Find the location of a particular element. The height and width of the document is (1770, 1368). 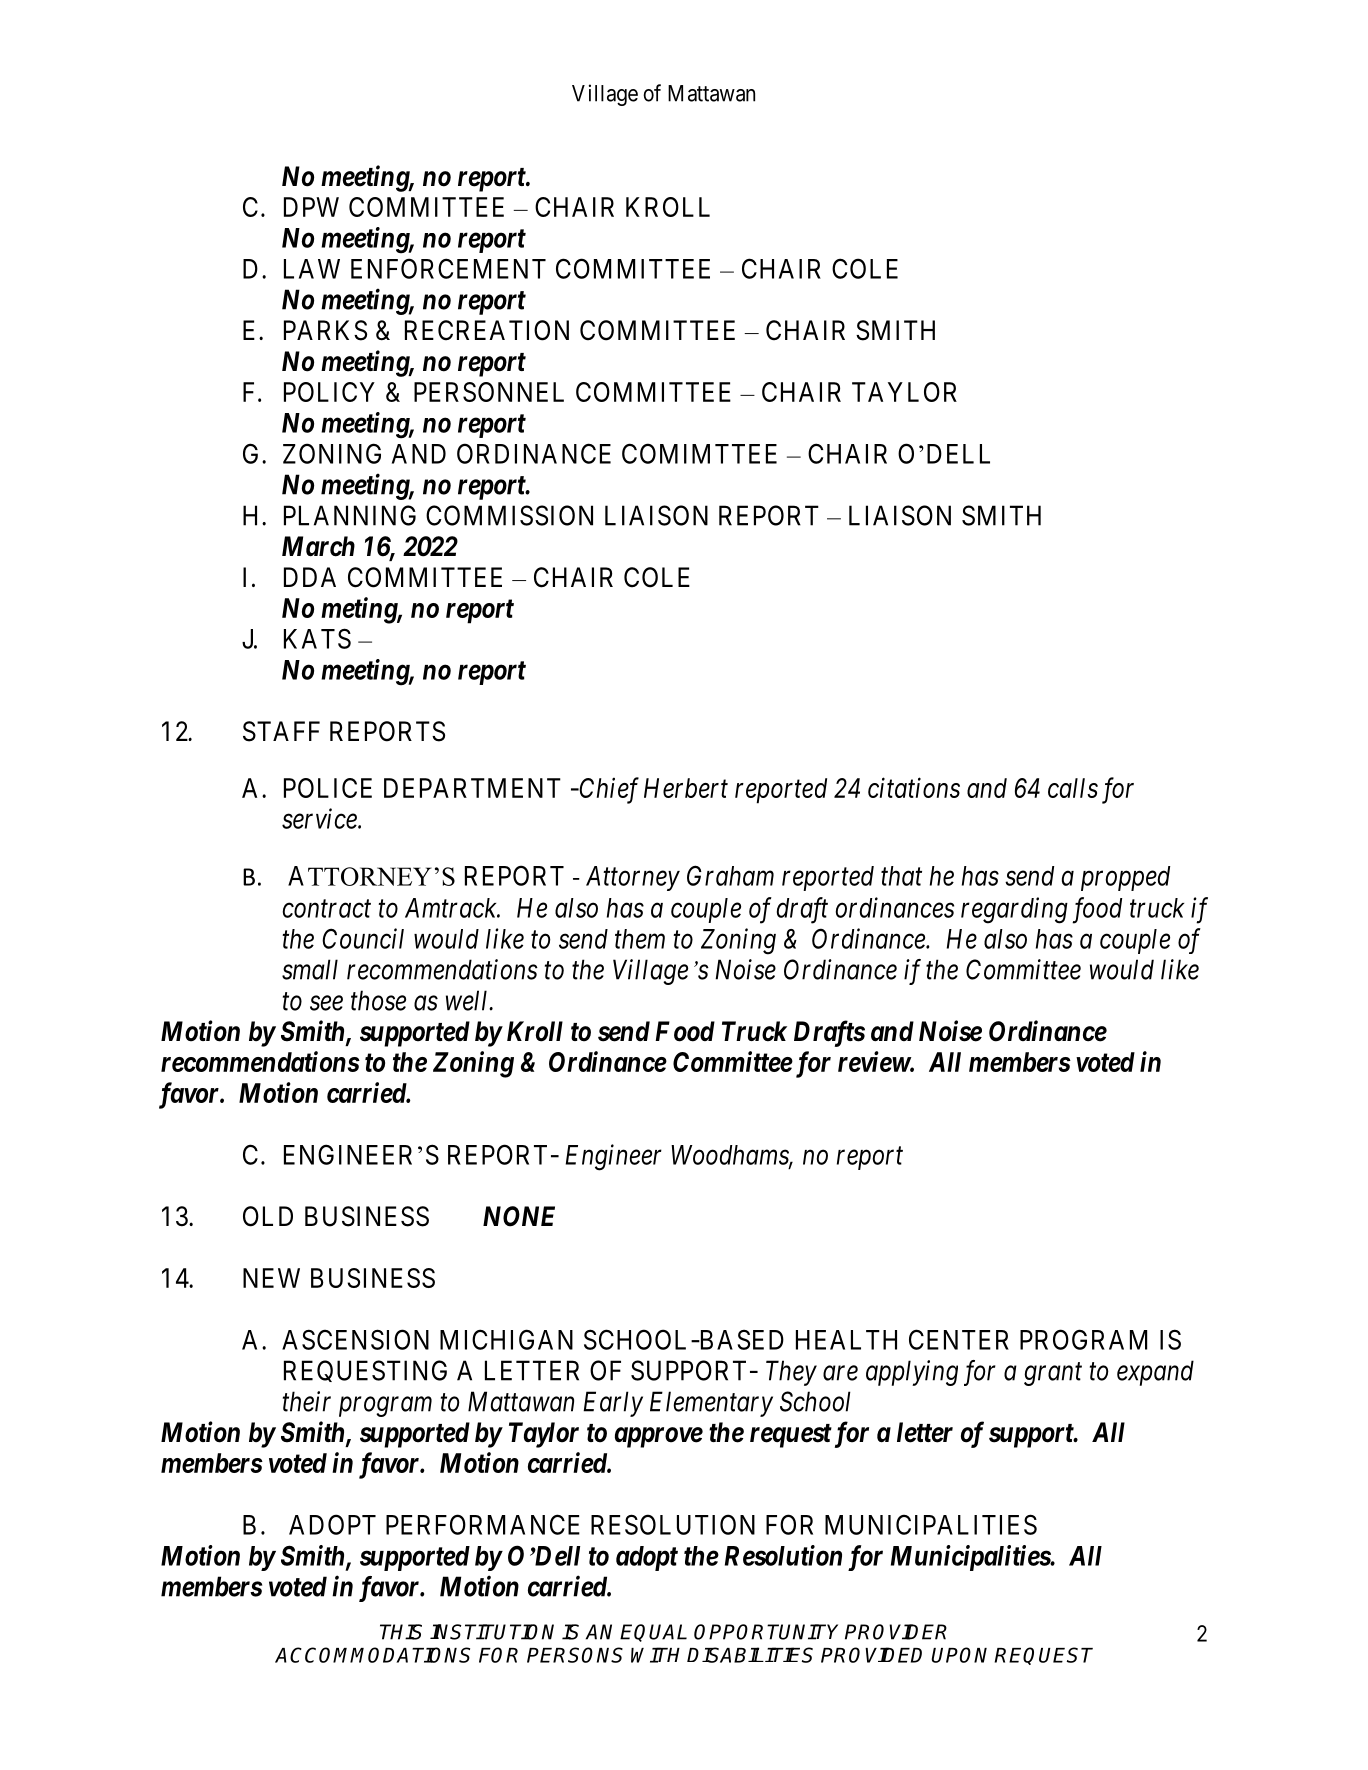

PARKS is located at coordinates (325, 330).
